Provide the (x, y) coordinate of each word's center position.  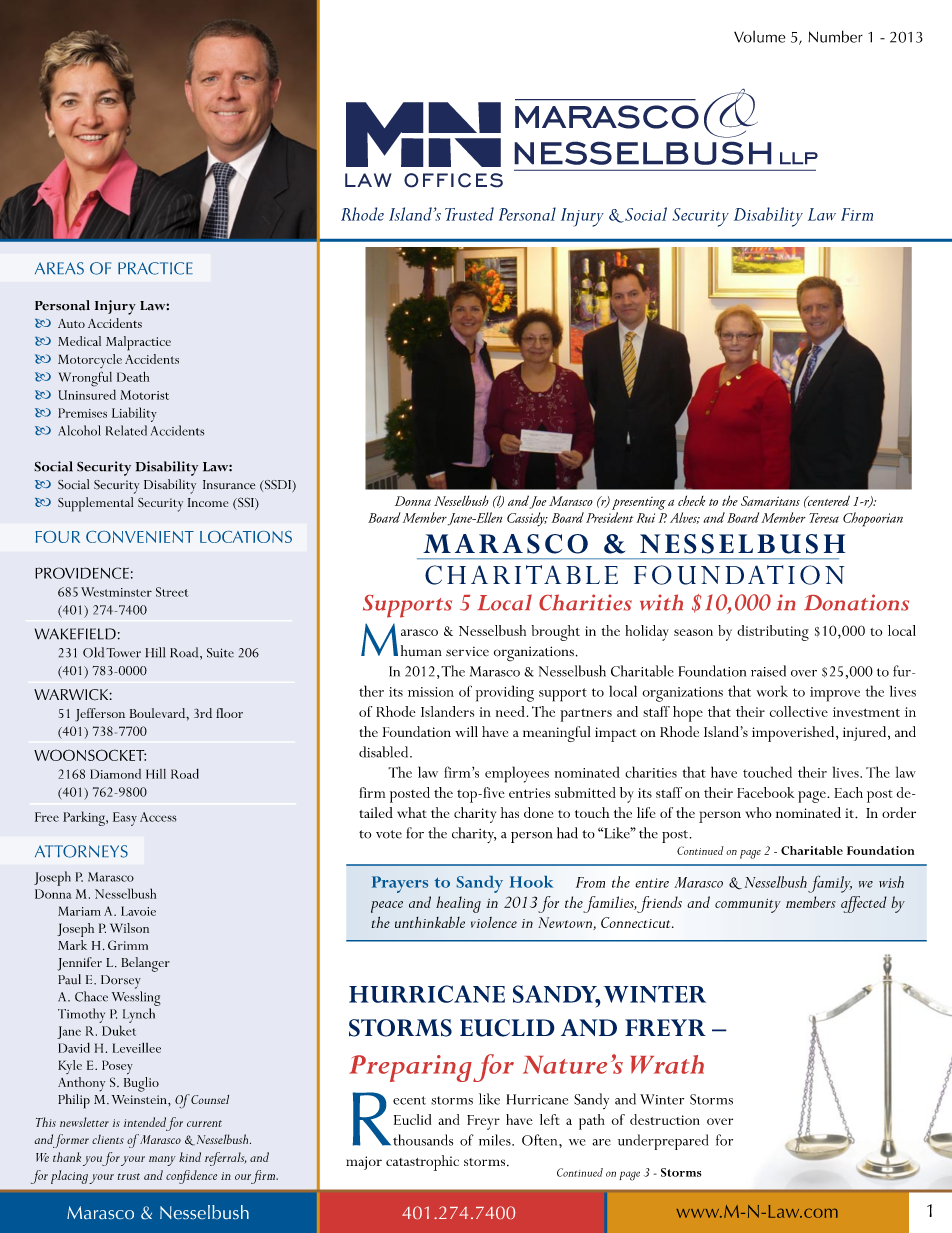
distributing (773, 633)
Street (172, 592)
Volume (759, 37)
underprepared (663, 1142)
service (467, 652)
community (748, 906)
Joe (538, 502)
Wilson (129, 928)
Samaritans (770, 501)
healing (458, 904)
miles (496, 1140)
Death (133, 376)
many (162, 1161)
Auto (71, 323)
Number (835, 36)
